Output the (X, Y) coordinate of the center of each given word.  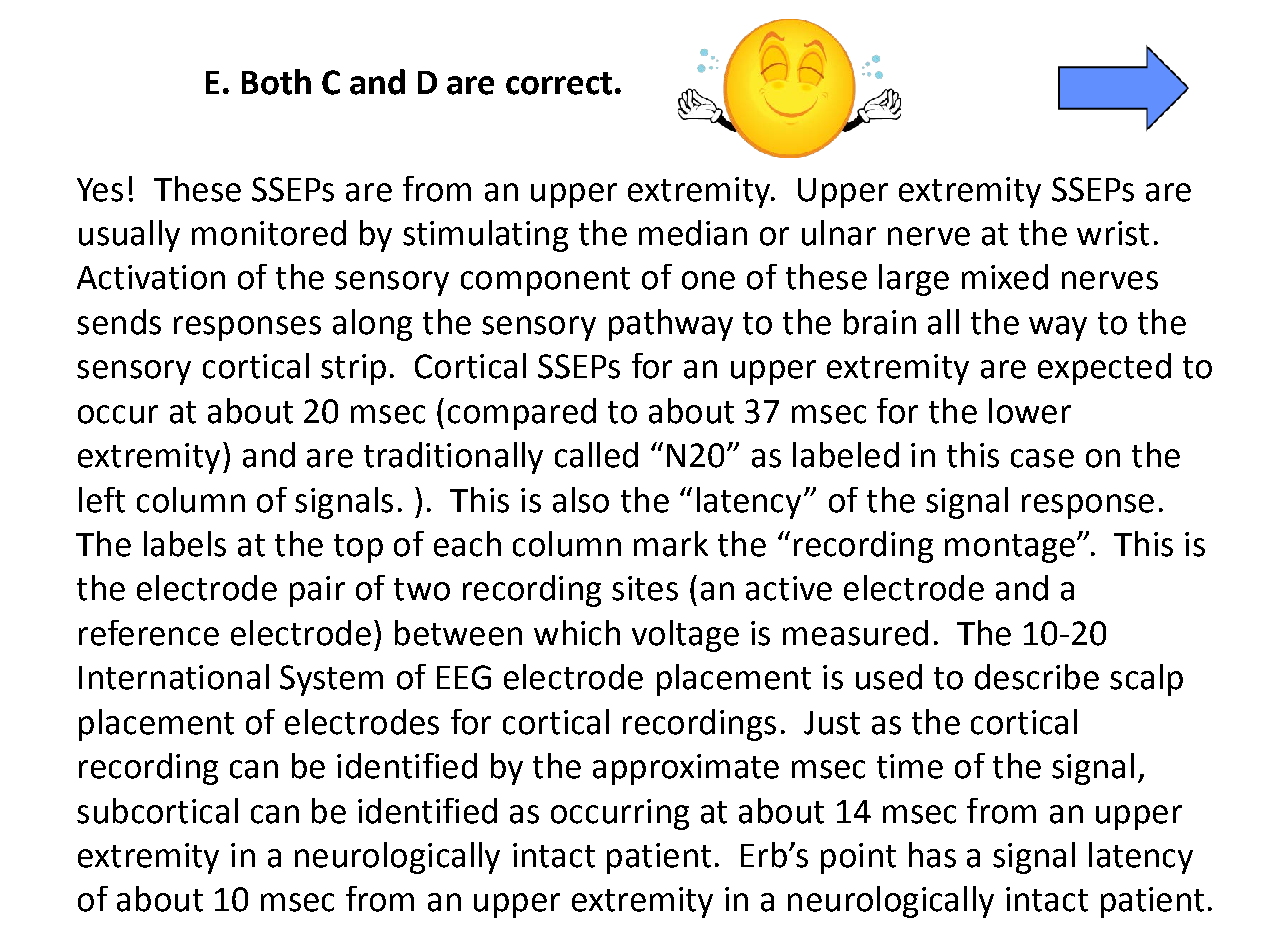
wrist (1113, 233)
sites (645, 588)
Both (276, 82)
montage (1010, 548)
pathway (671, 325)
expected (1104, 369)
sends (119, 322)
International (174, 677)
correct (559, 83)
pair (317, 591)
